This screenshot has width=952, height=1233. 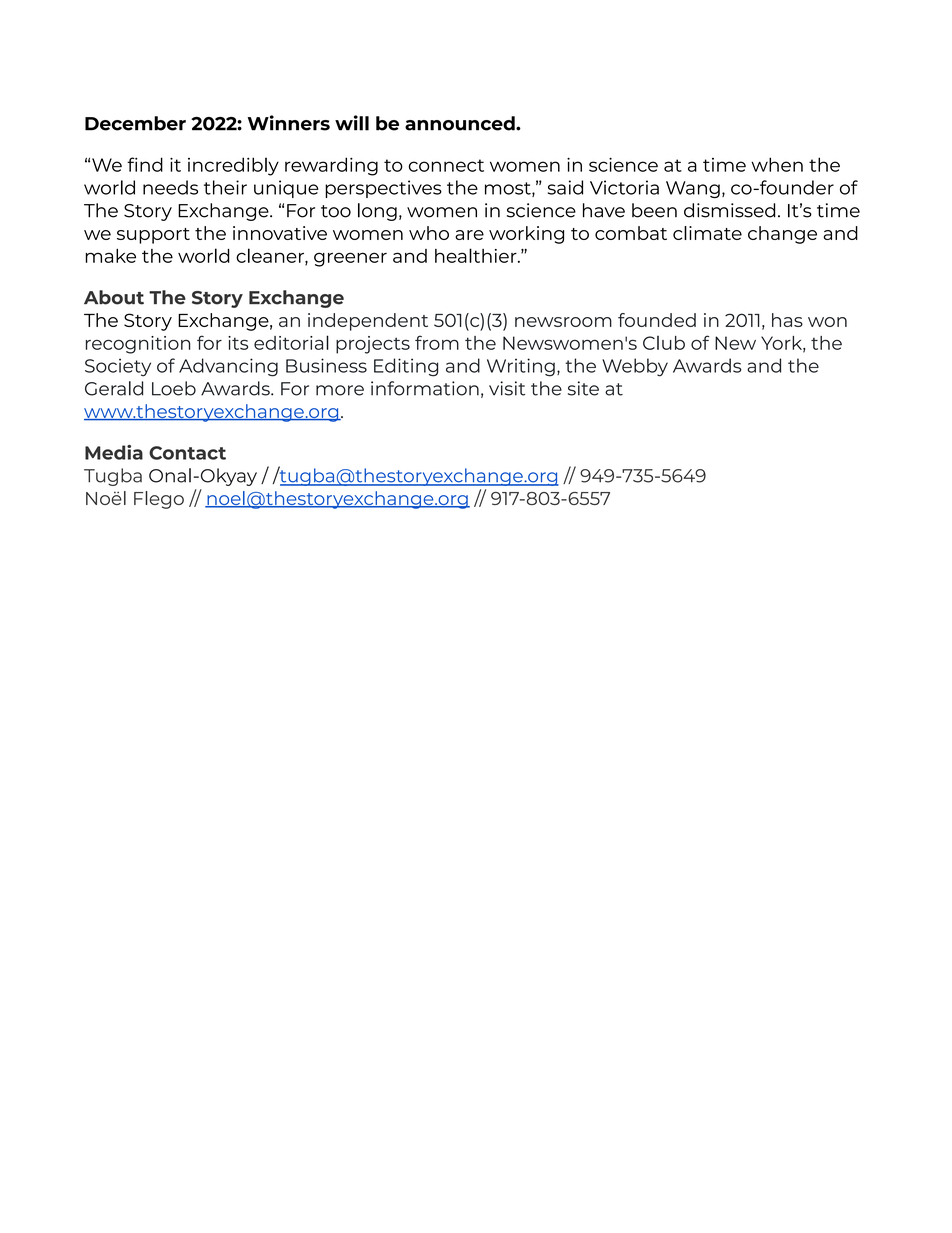 What do you see at coordinates (631, 233) in the screenshot?
I see `combat` at bounding box center [631, 233].
